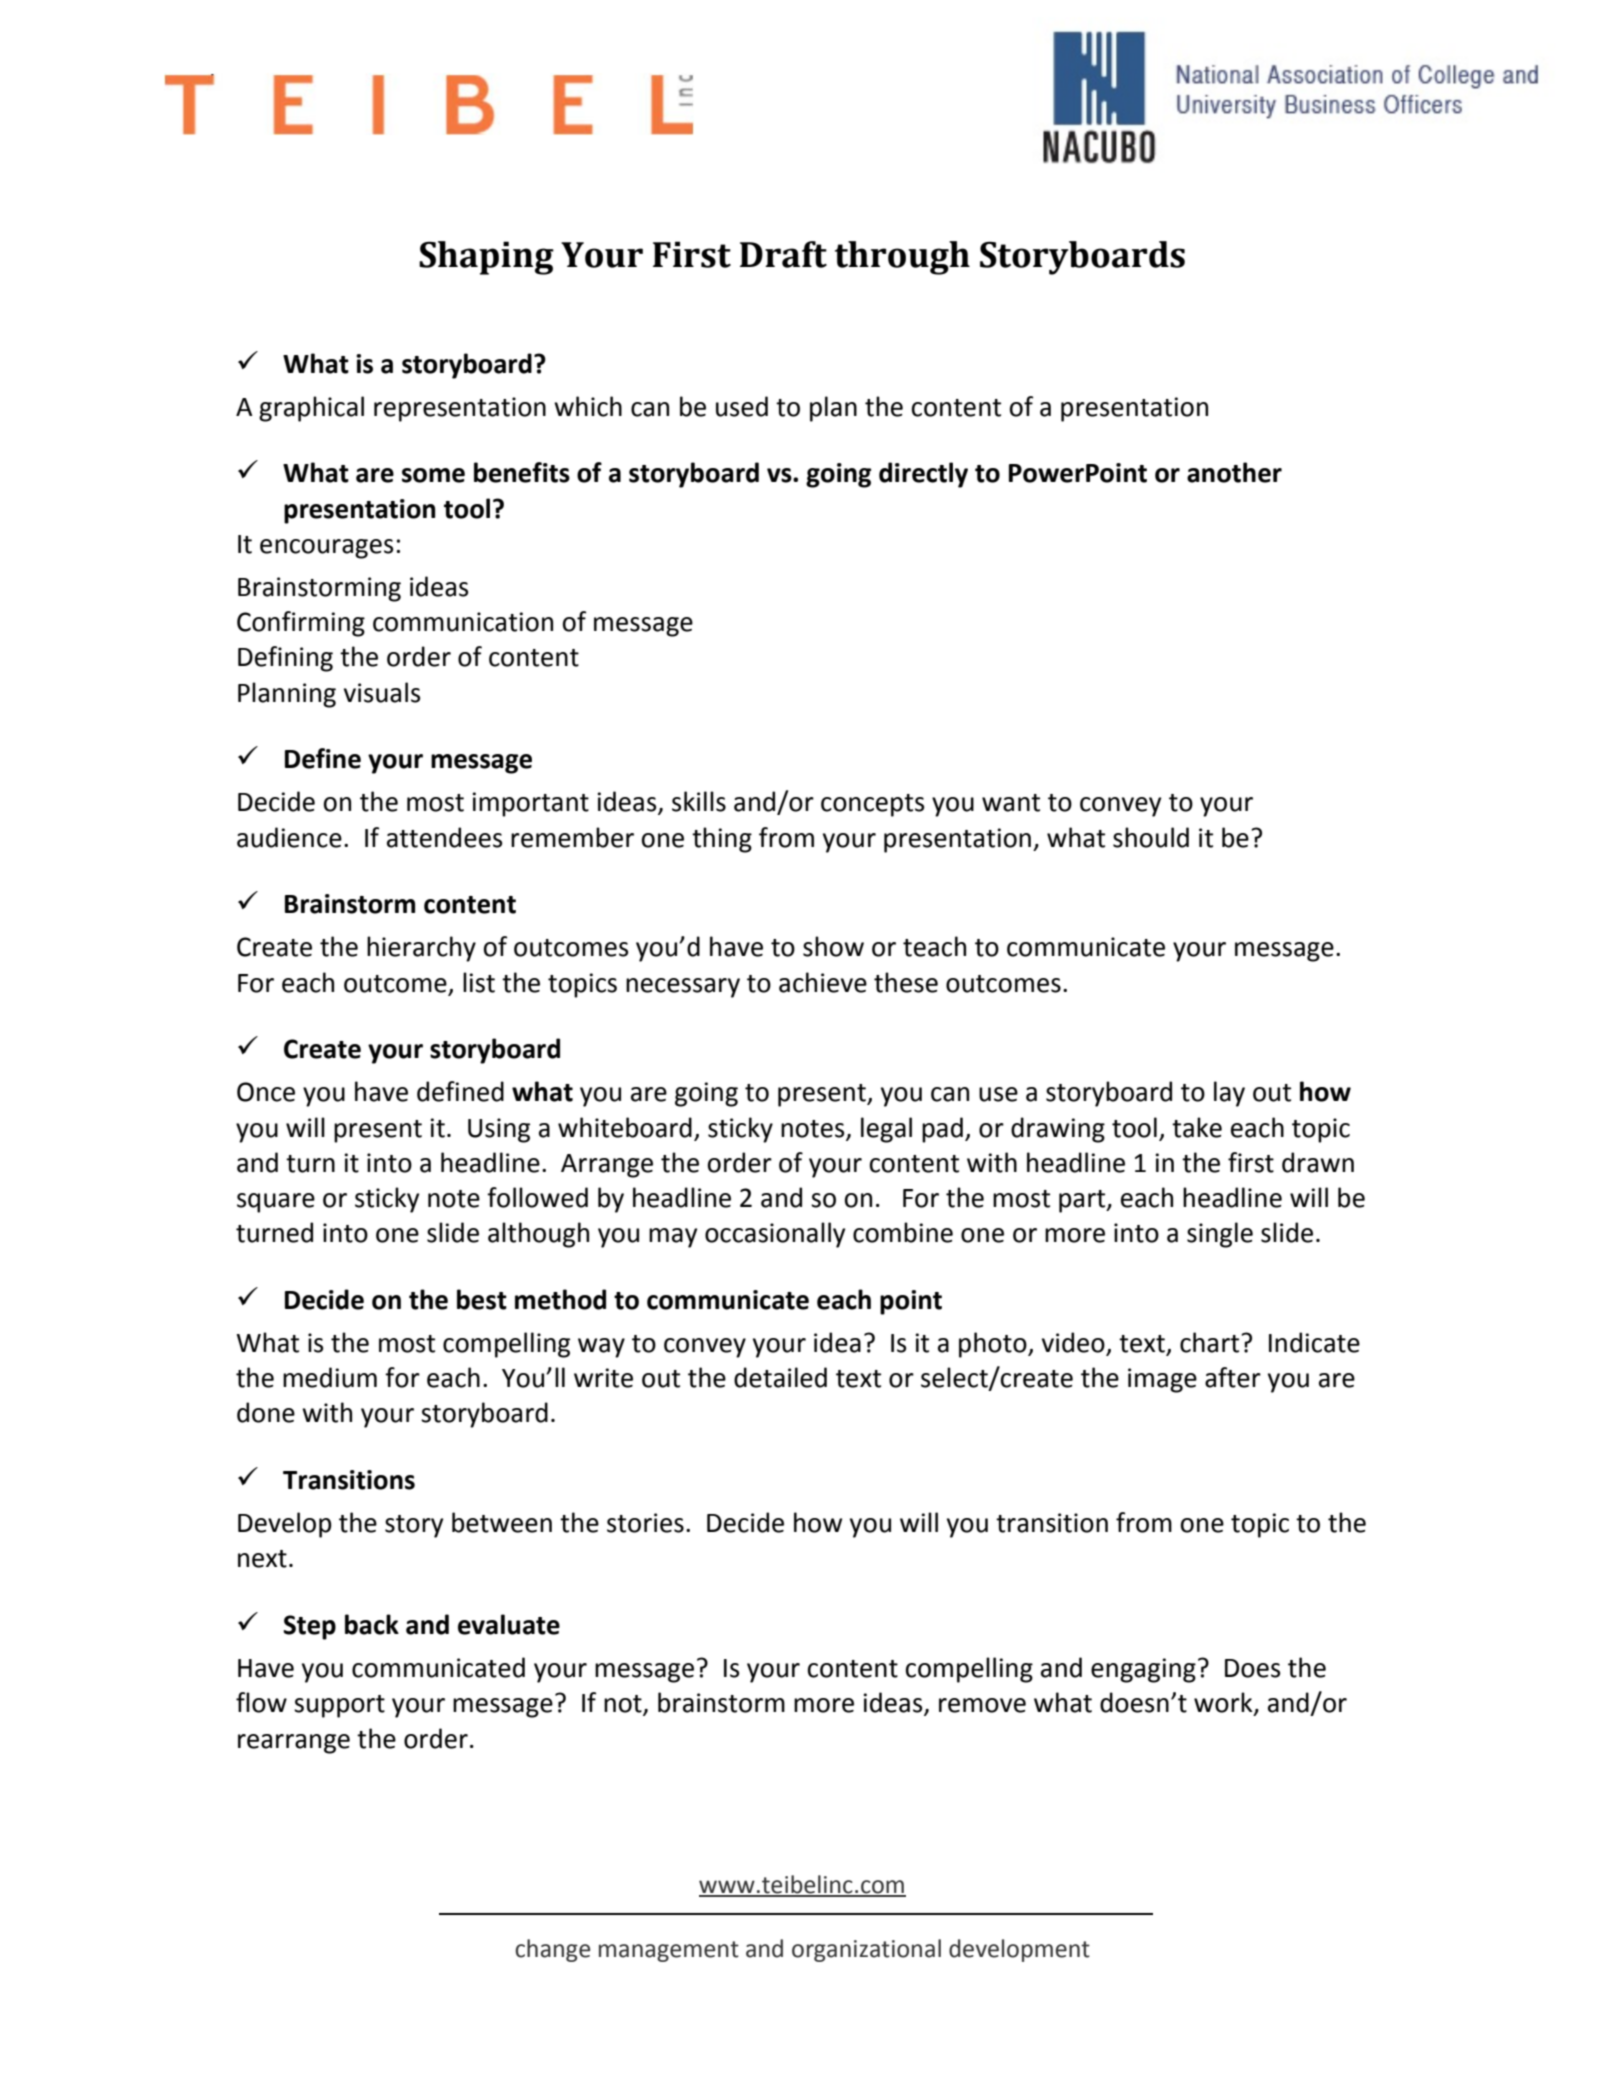 The width and height of the page is (1605, 2077). I want to click on Using, so click(499, 1130).
